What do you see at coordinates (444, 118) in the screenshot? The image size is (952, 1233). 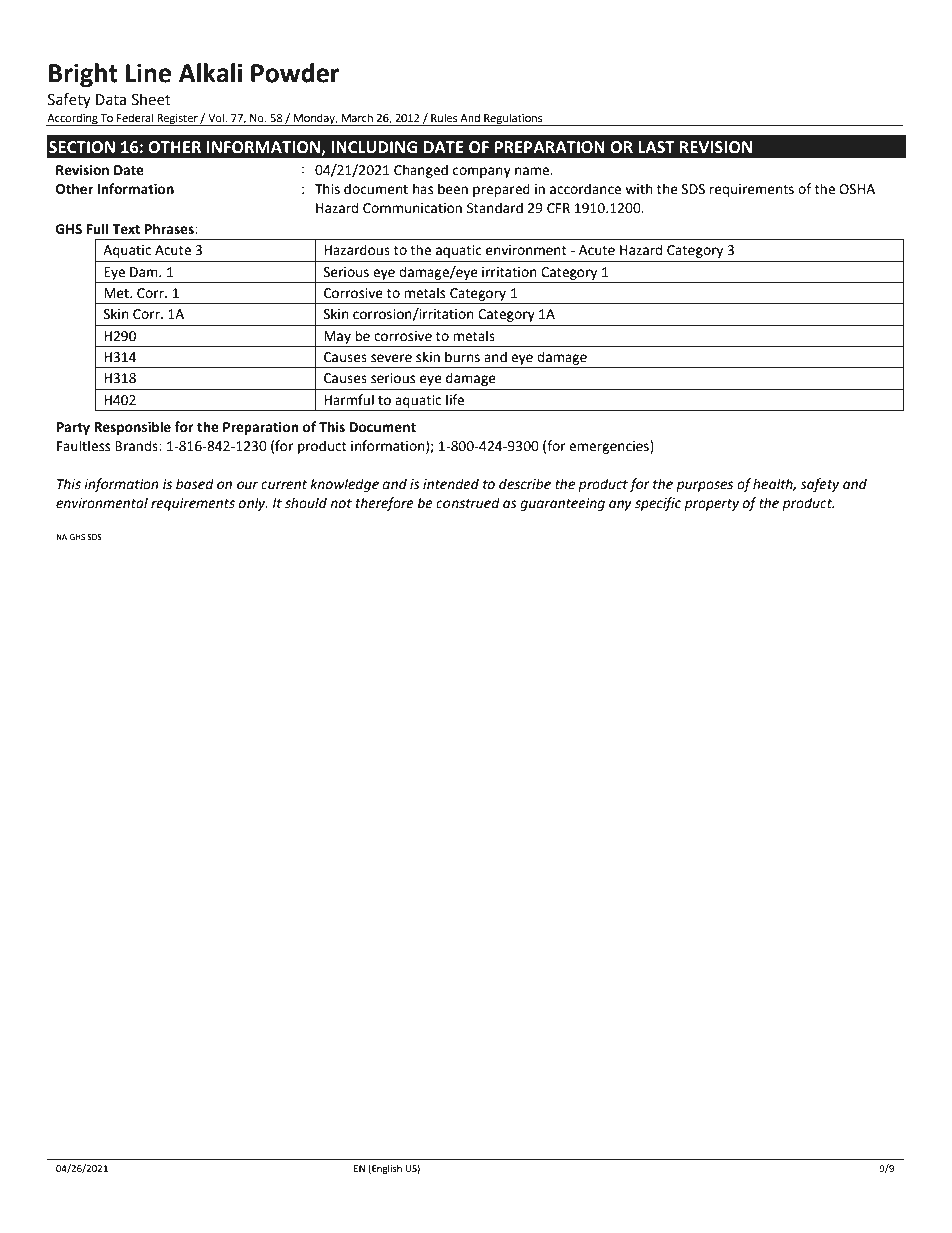 I see `Rules` at bounding box center [444, 118].
